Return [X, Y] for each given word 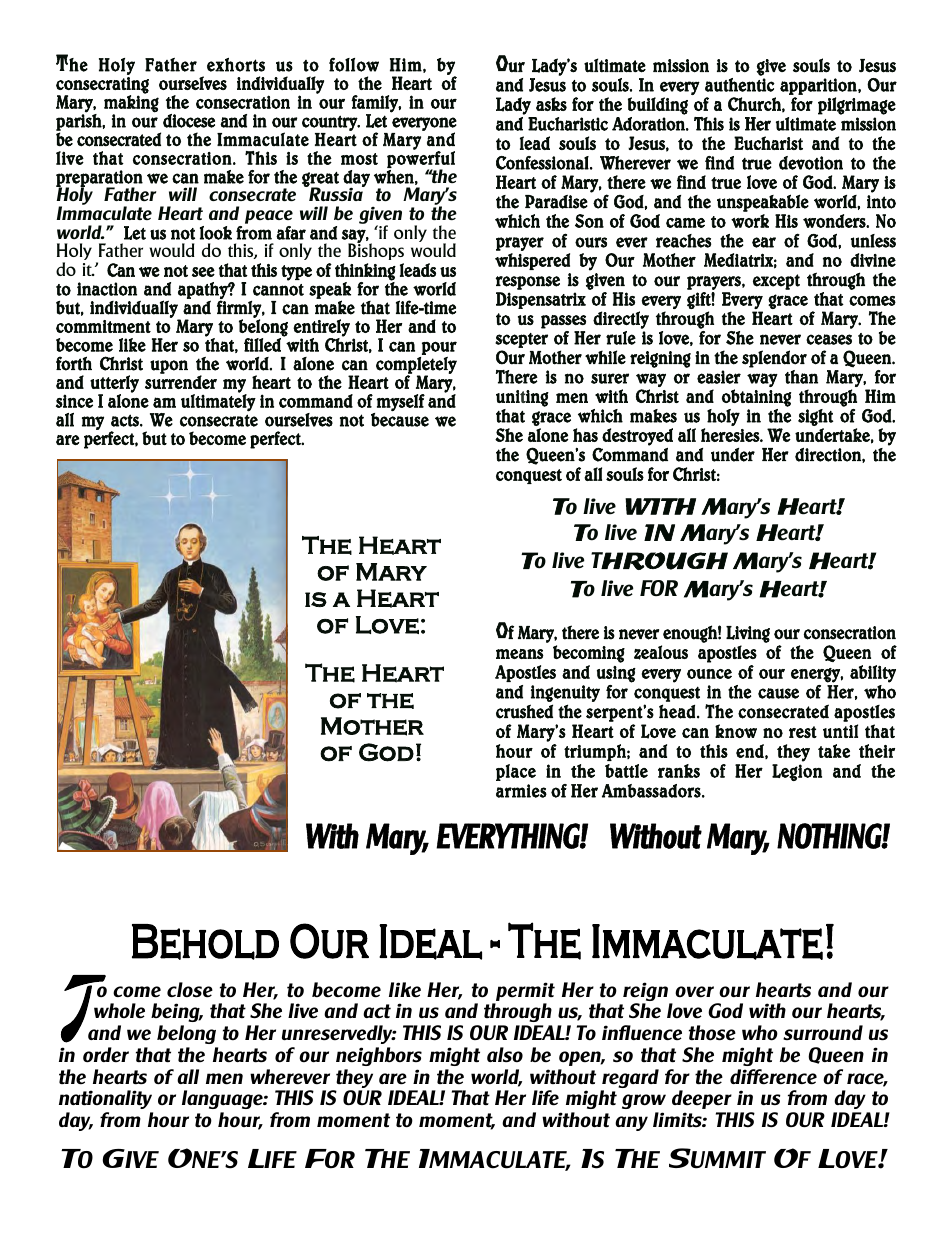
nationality [105, 1099]
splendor [774, 359]
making [131, 103]
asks [551, 104]
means [520, 654]
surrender [181, 381]
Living [748, 634]
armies [521, 791]
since [74, 401]
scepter [521, 340]
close [190, 990]
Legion [797, 772]
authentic [740, 85]
